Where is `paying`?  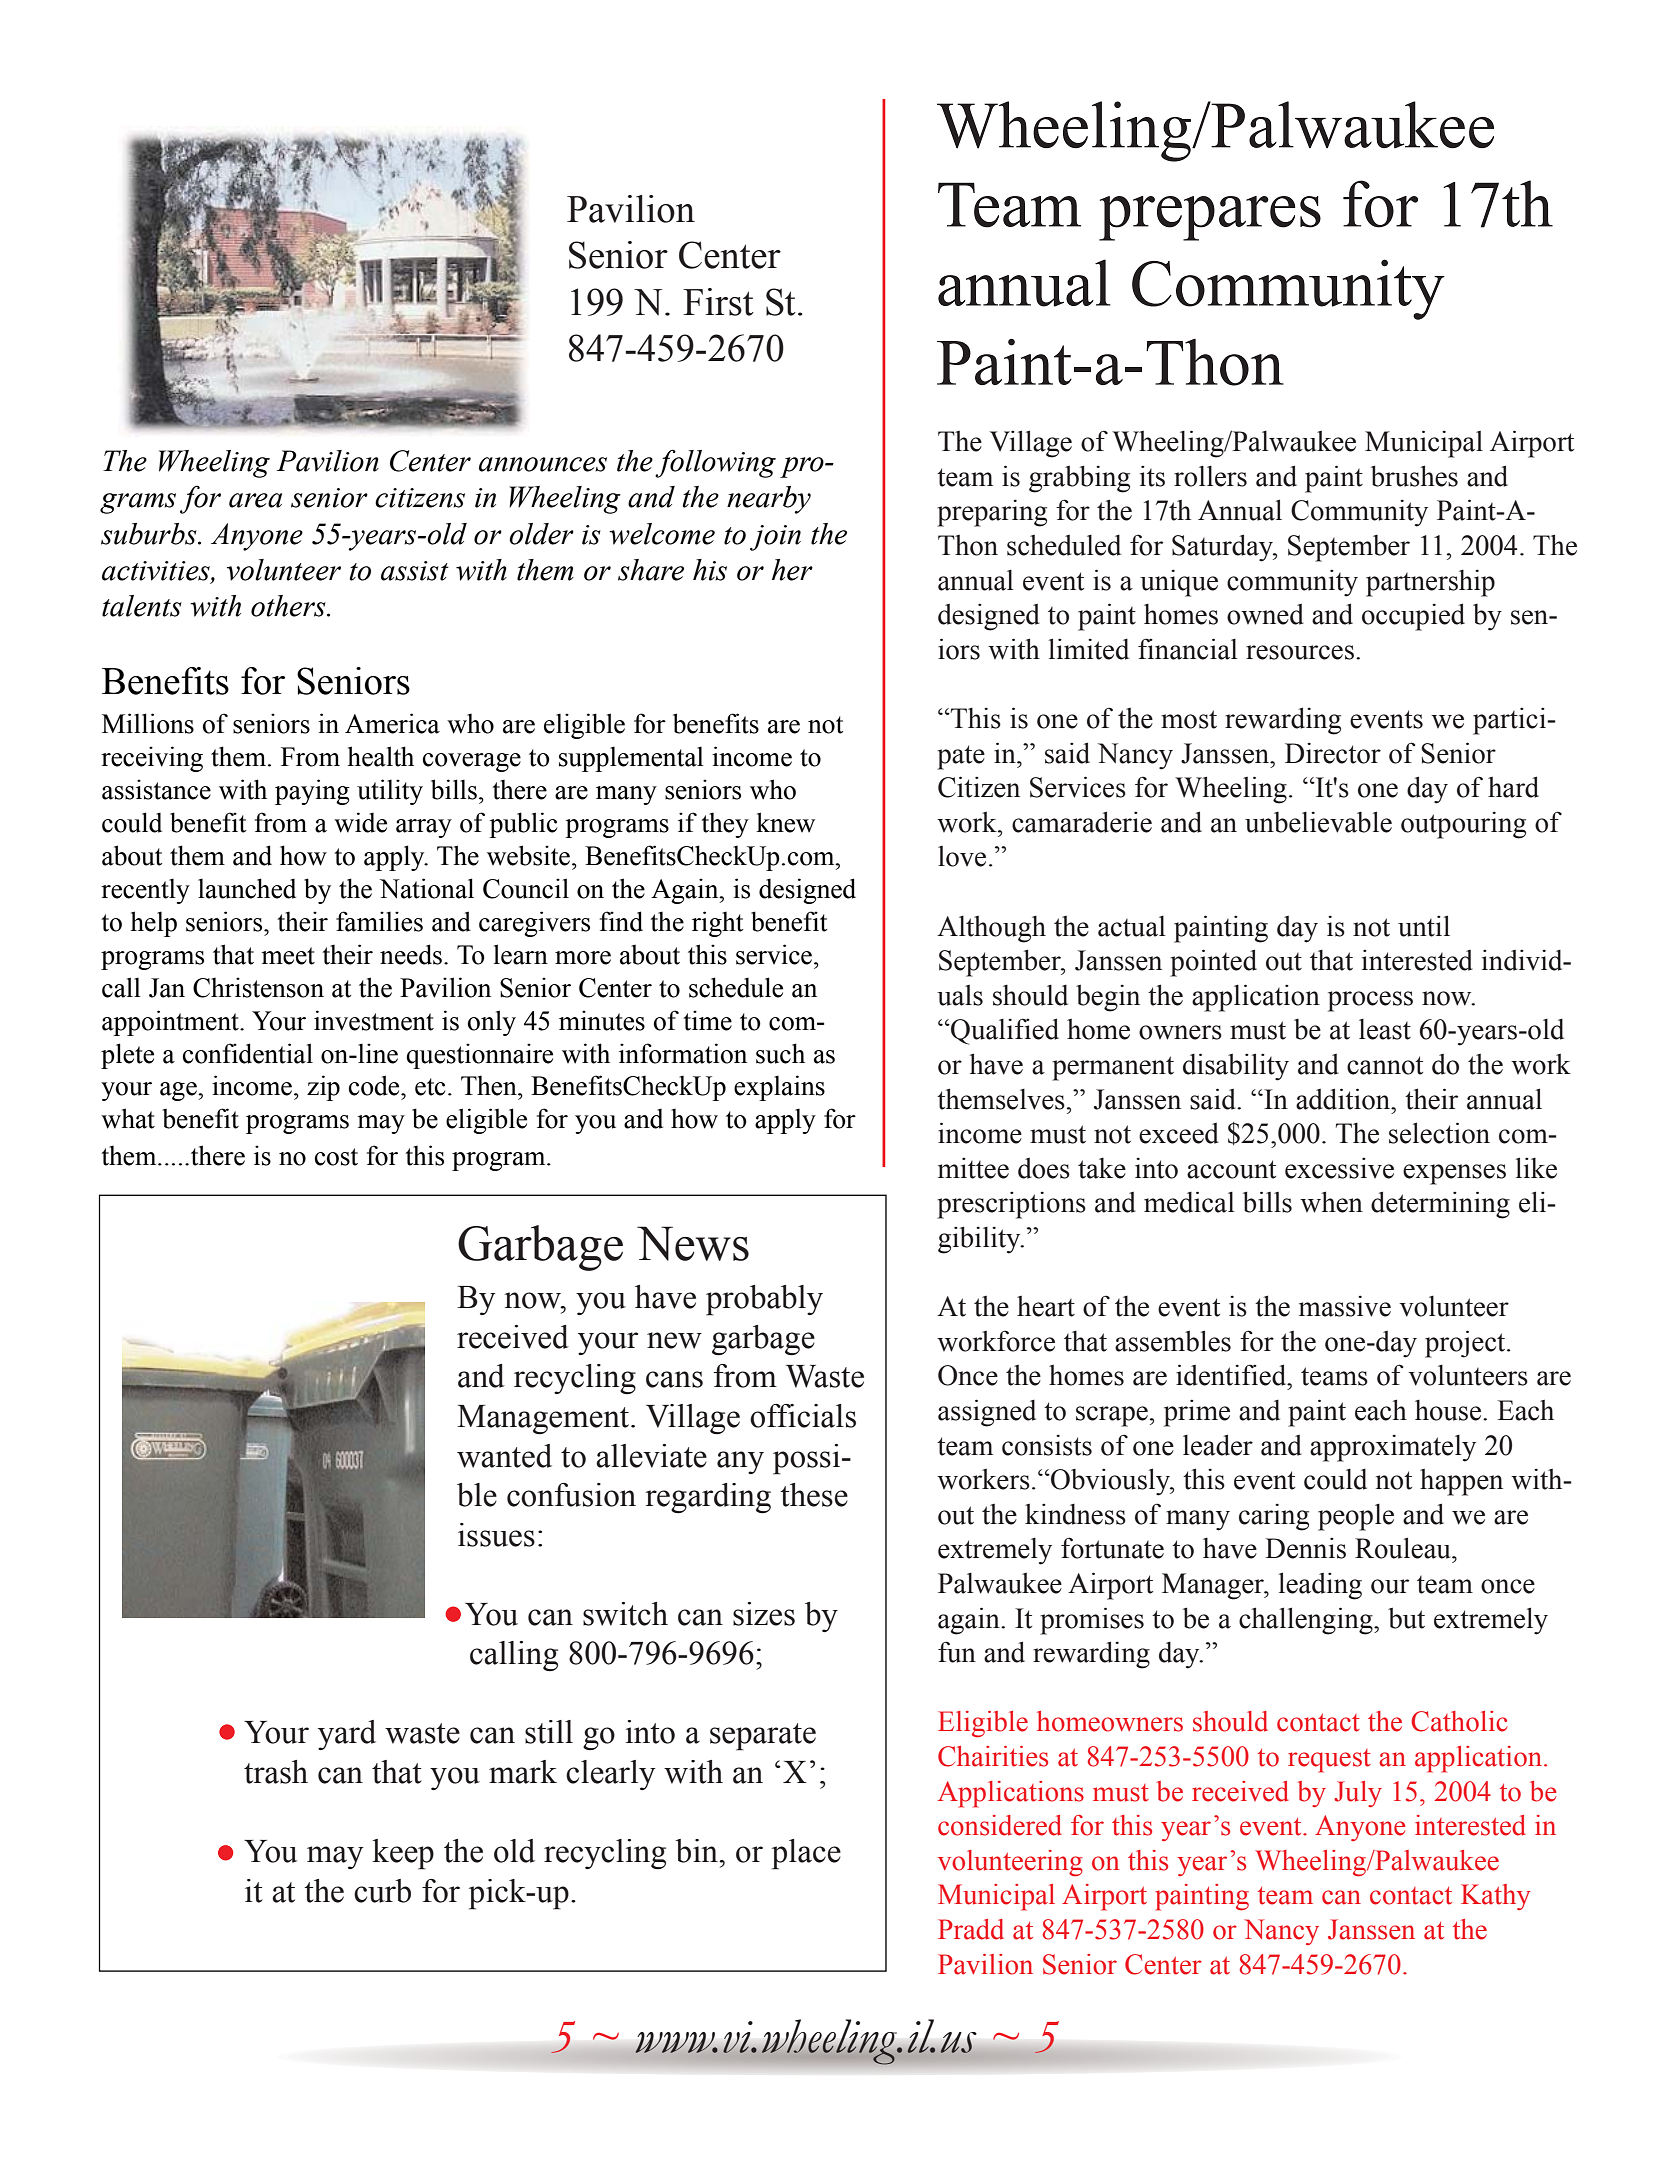 paying is located at coordinates (312, 792).
